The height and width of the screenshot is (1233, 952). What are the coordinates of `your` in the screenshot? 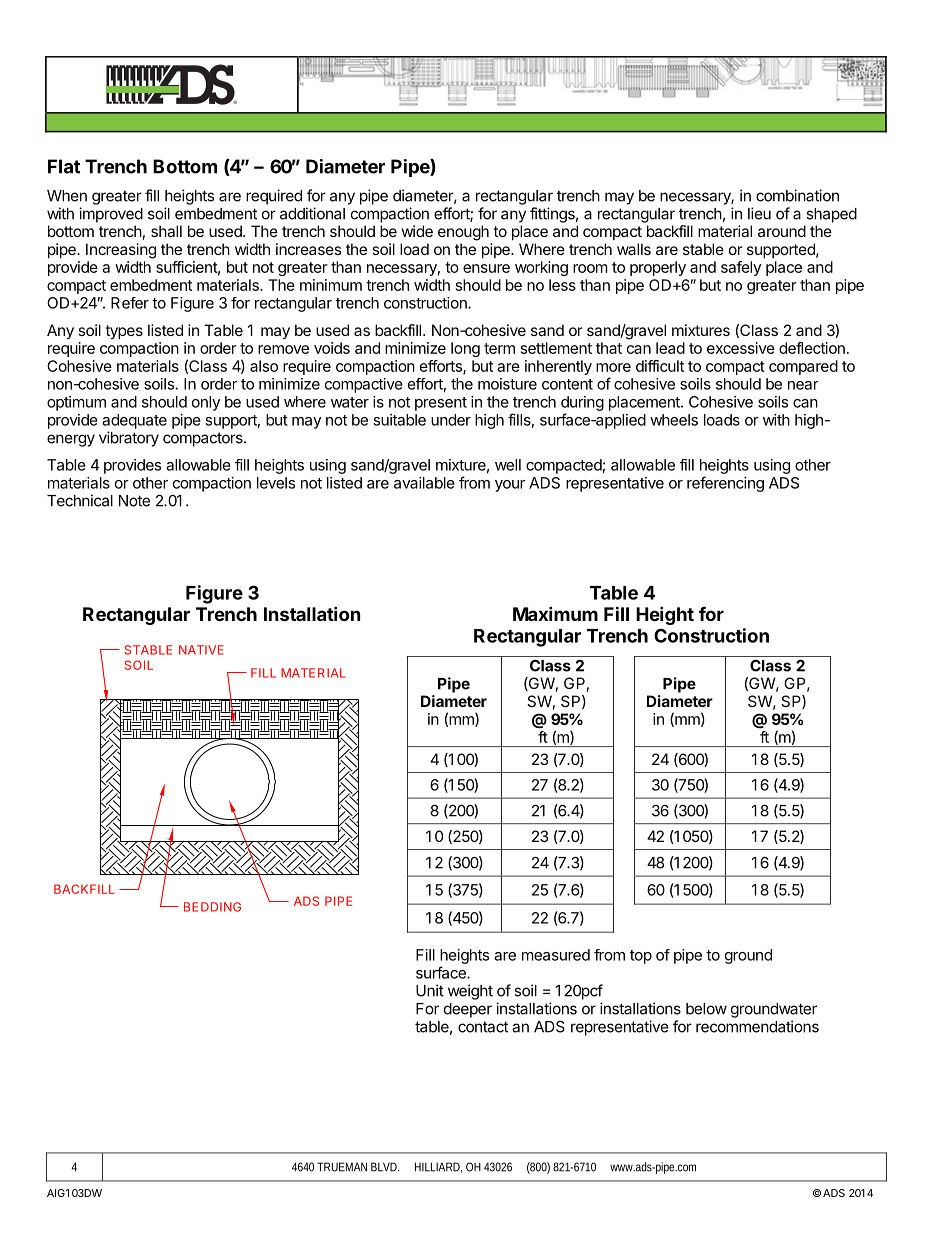 It's located at (510, 486).
